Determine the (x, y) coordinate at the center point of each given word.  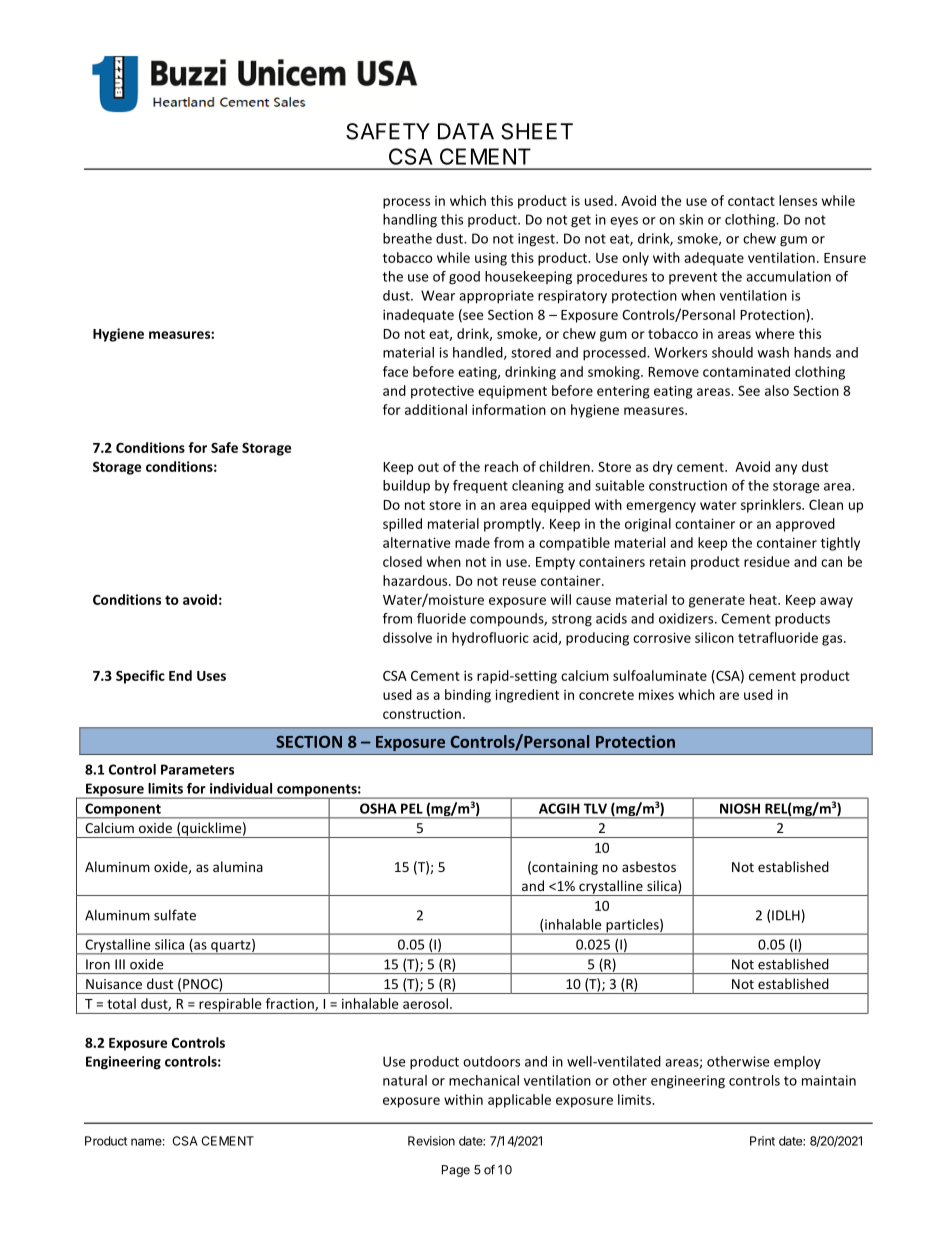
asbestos (649, 866)
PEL (412, 808)
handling (410, 221)
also (777, 390)
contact (751, 201)
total (121, 1003)
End (180, 675)
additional (436, 409)
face (395, 371)
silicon (714, 637)
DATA (466, 131)
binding (468, 696)
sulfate (175, 915)
